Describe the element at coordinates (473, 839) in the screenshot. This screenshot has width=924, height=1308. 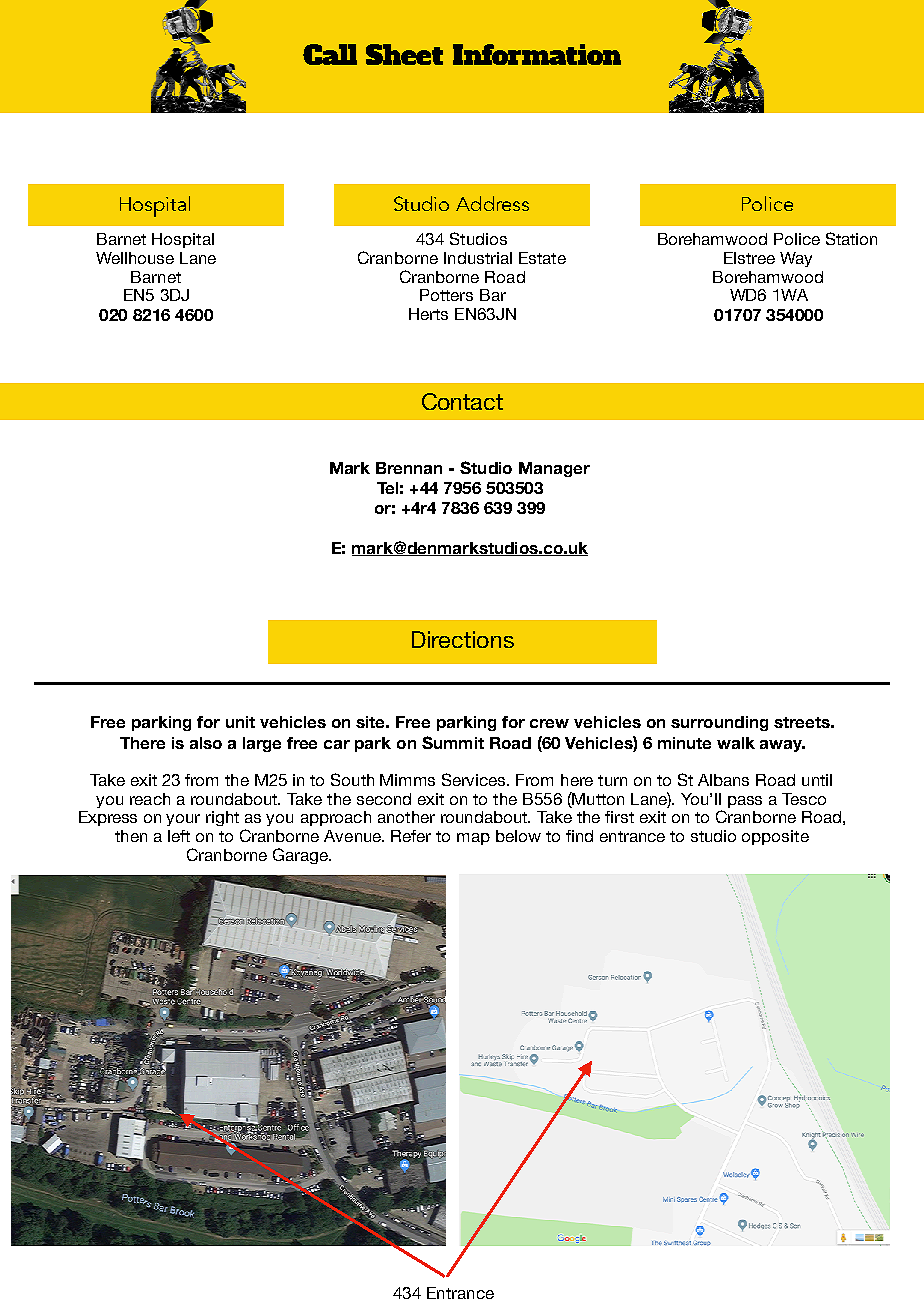
I see `map` at that location.
